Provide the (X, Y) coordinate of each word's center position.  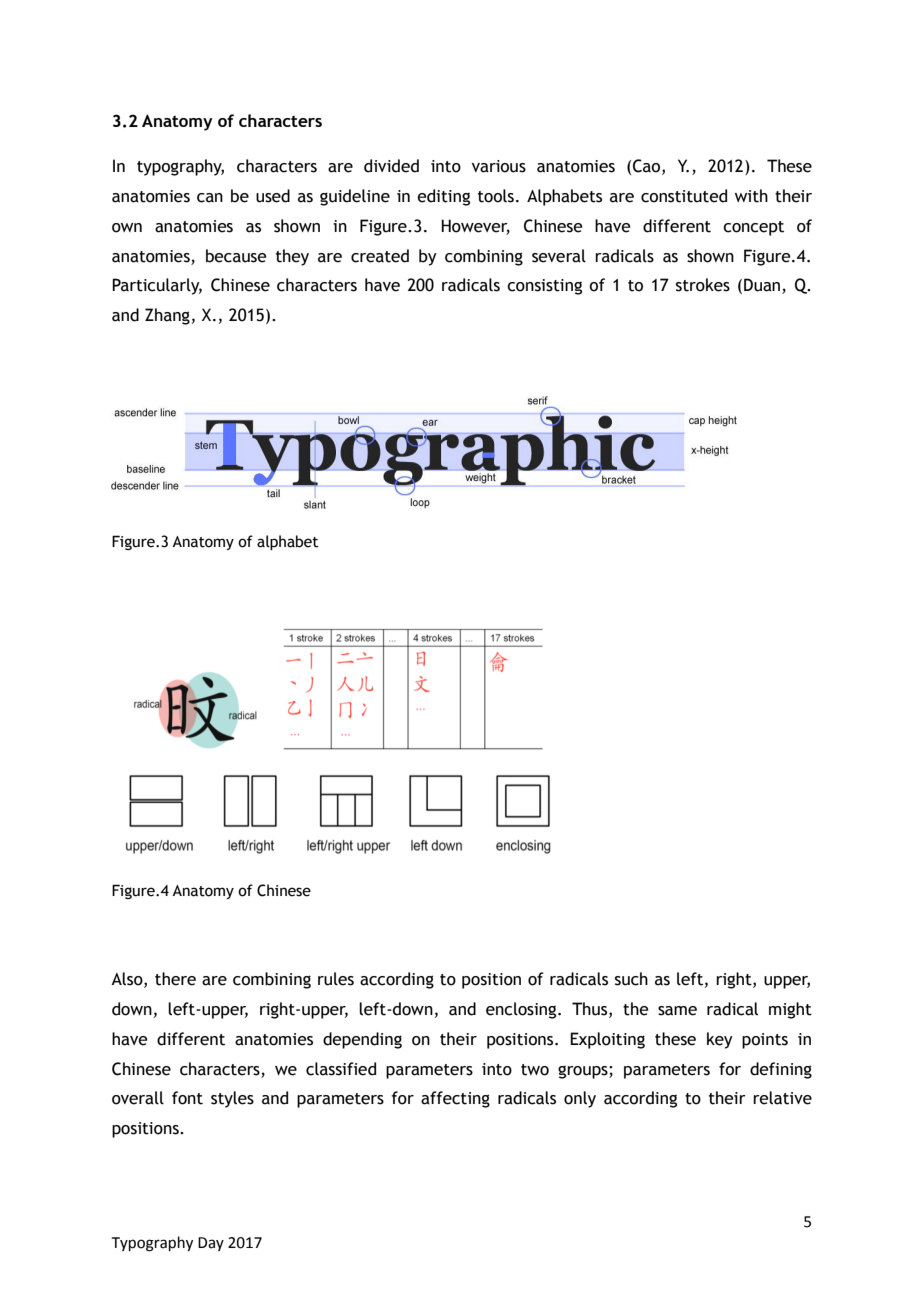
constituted (684, 196)
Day (211, 1244)
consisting (544, 287)
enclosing (522, 1010)
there (175, 979)
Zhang (167, 316)
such (631, 979)
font (187, 1098)
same (677, 1011)
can (210, 198)
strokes (703, 285)
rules (336, 979)
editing (443, 197)
